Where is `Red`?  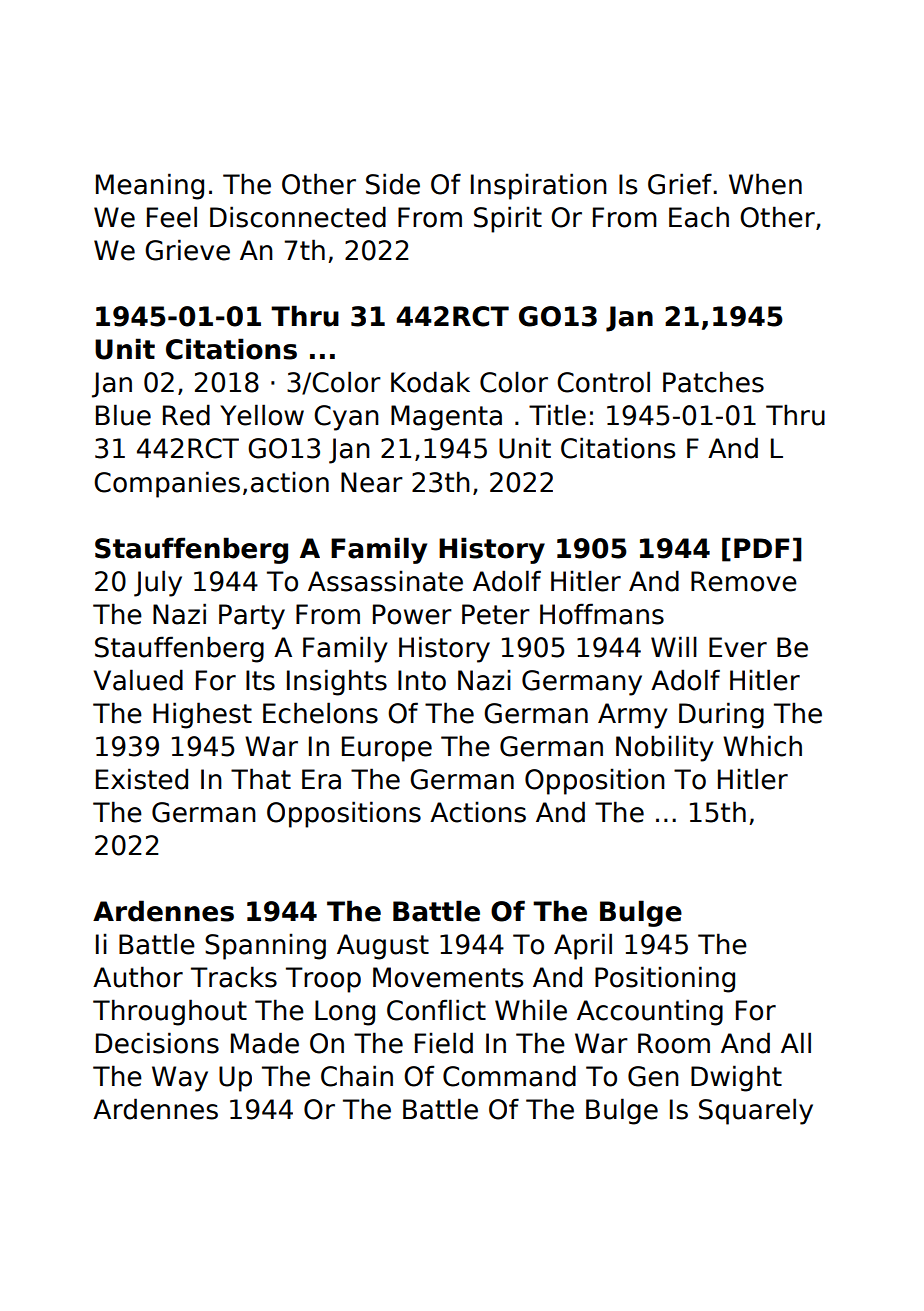
Red is located at coordinates (186, 415).
